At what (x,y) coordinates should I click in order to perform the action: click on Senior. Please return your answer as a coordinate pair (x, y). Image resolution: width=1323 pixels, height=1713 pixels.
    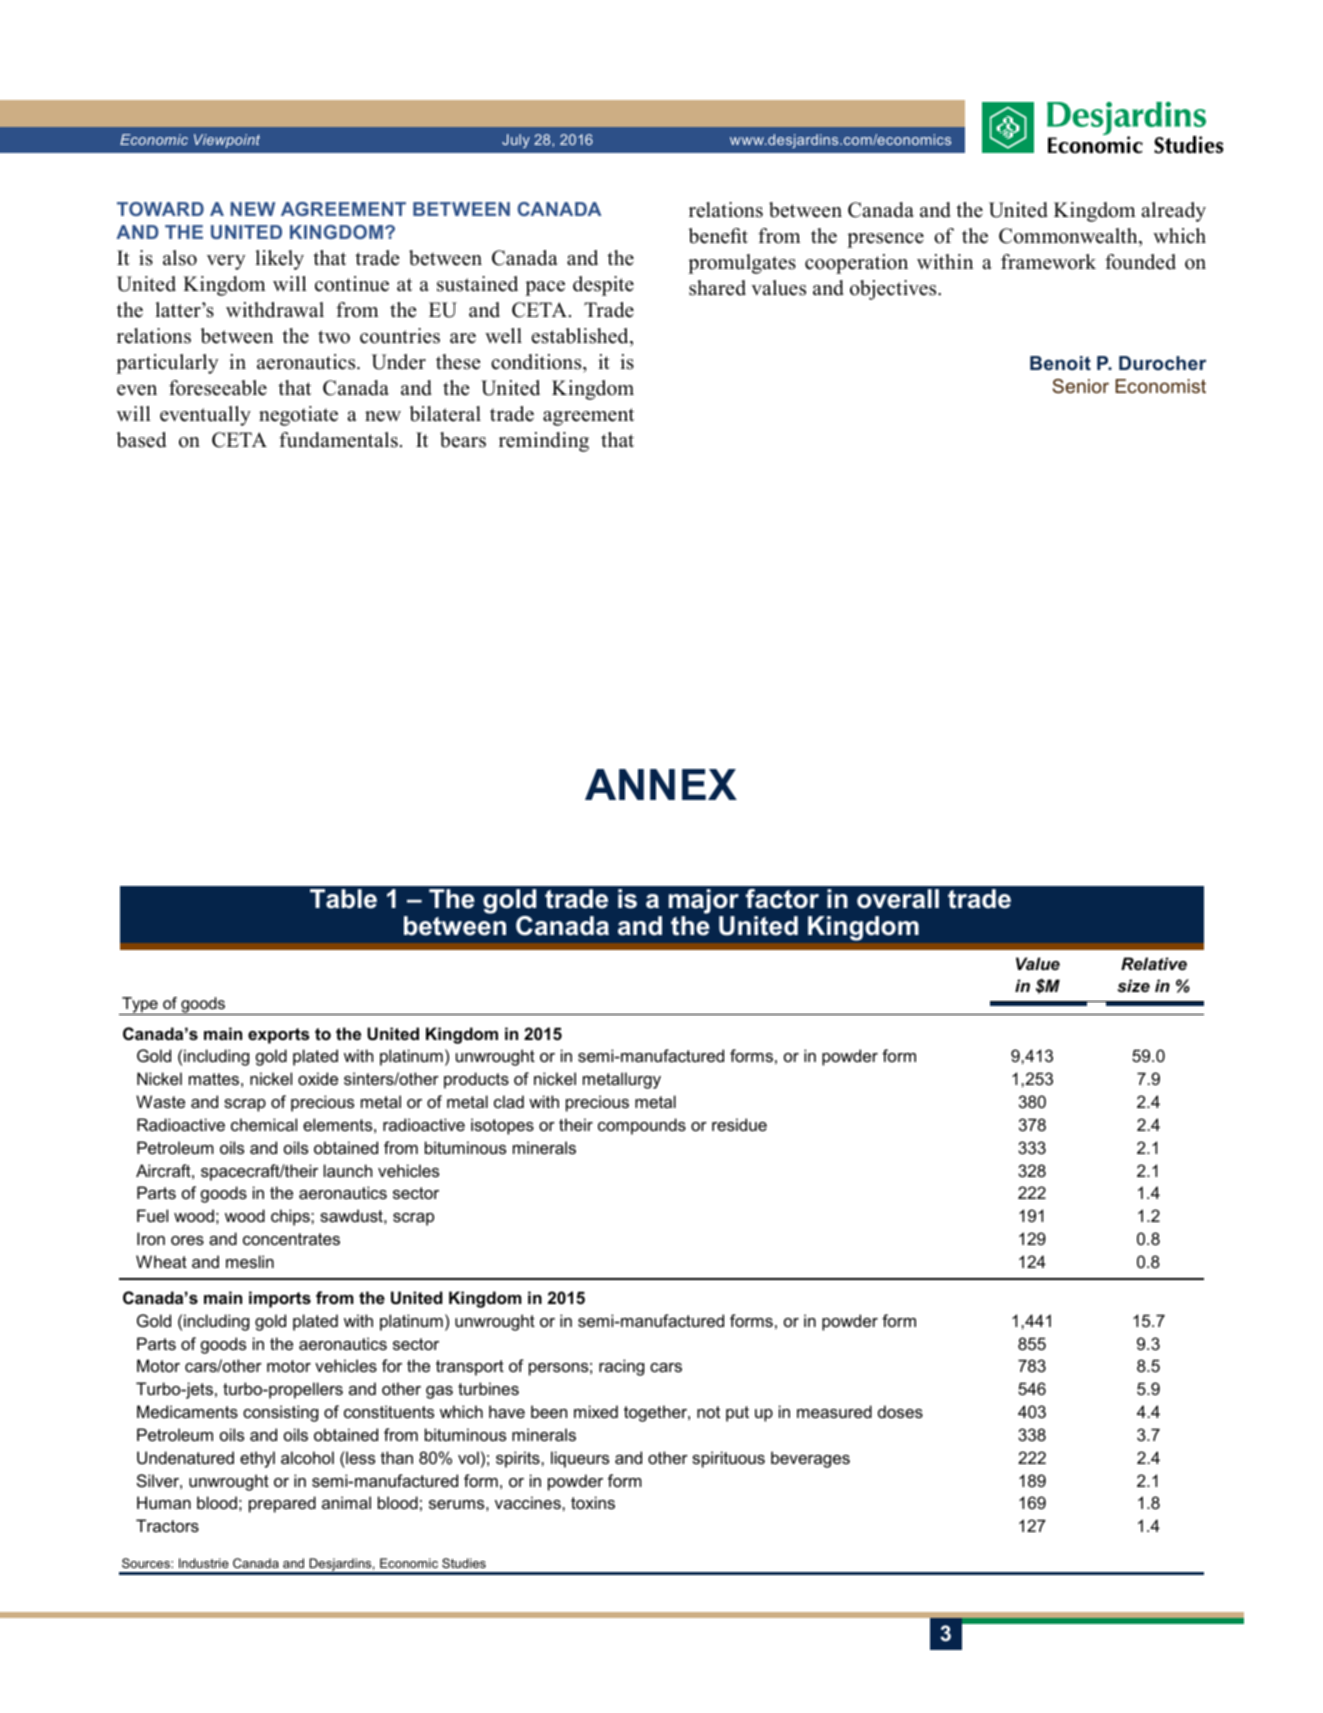
    Looking at the image, I should click on (1080, 386).
